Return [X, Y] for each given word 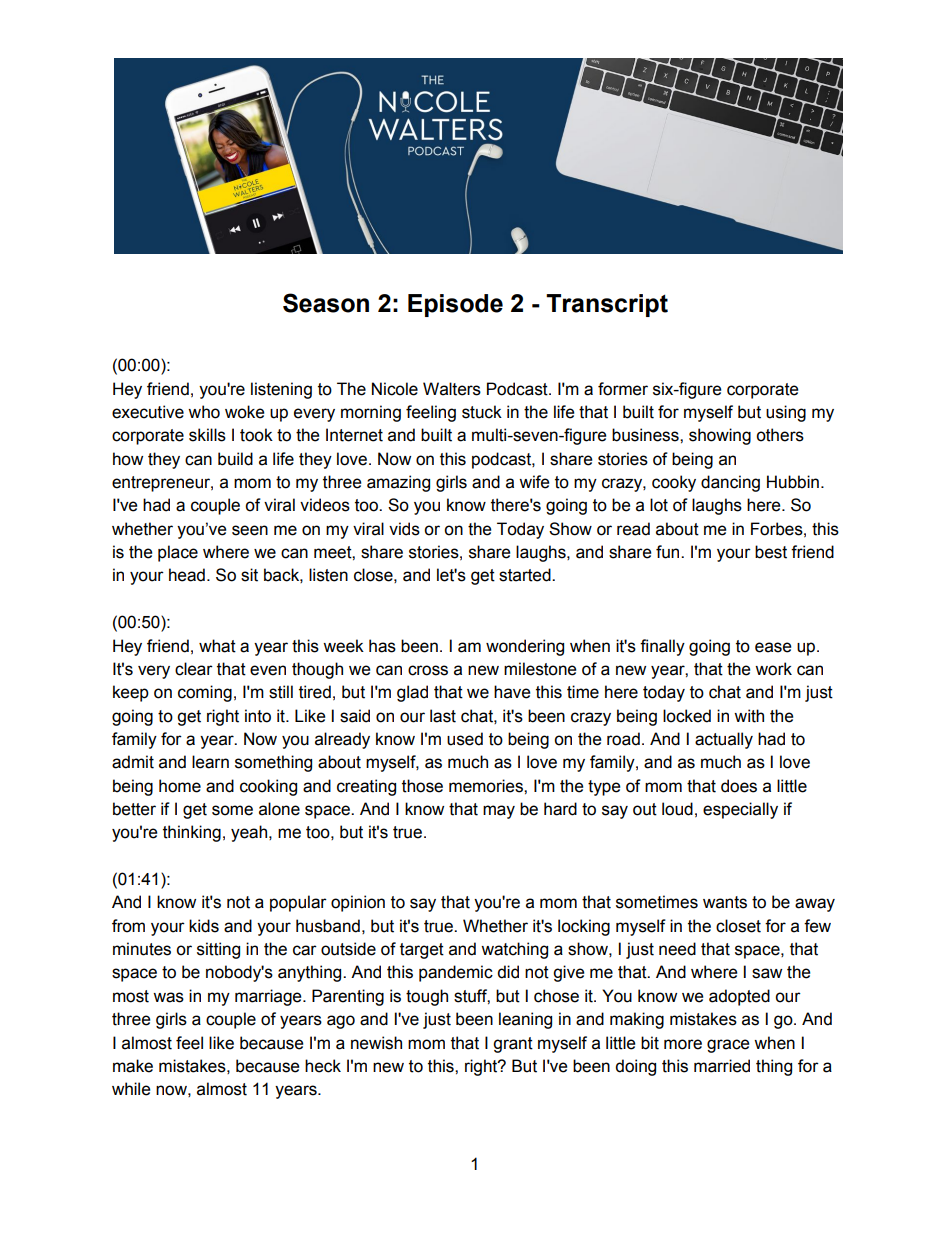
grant [513, 1045]
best [771, 552]
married [722, 1066]
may [499, 812]
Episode [455, 305]
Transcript [607, 305]
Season [326, 303]
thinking [192, 833]
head [187, 575]
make [133, 1066]
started [526, 575]
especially [740, 810]
